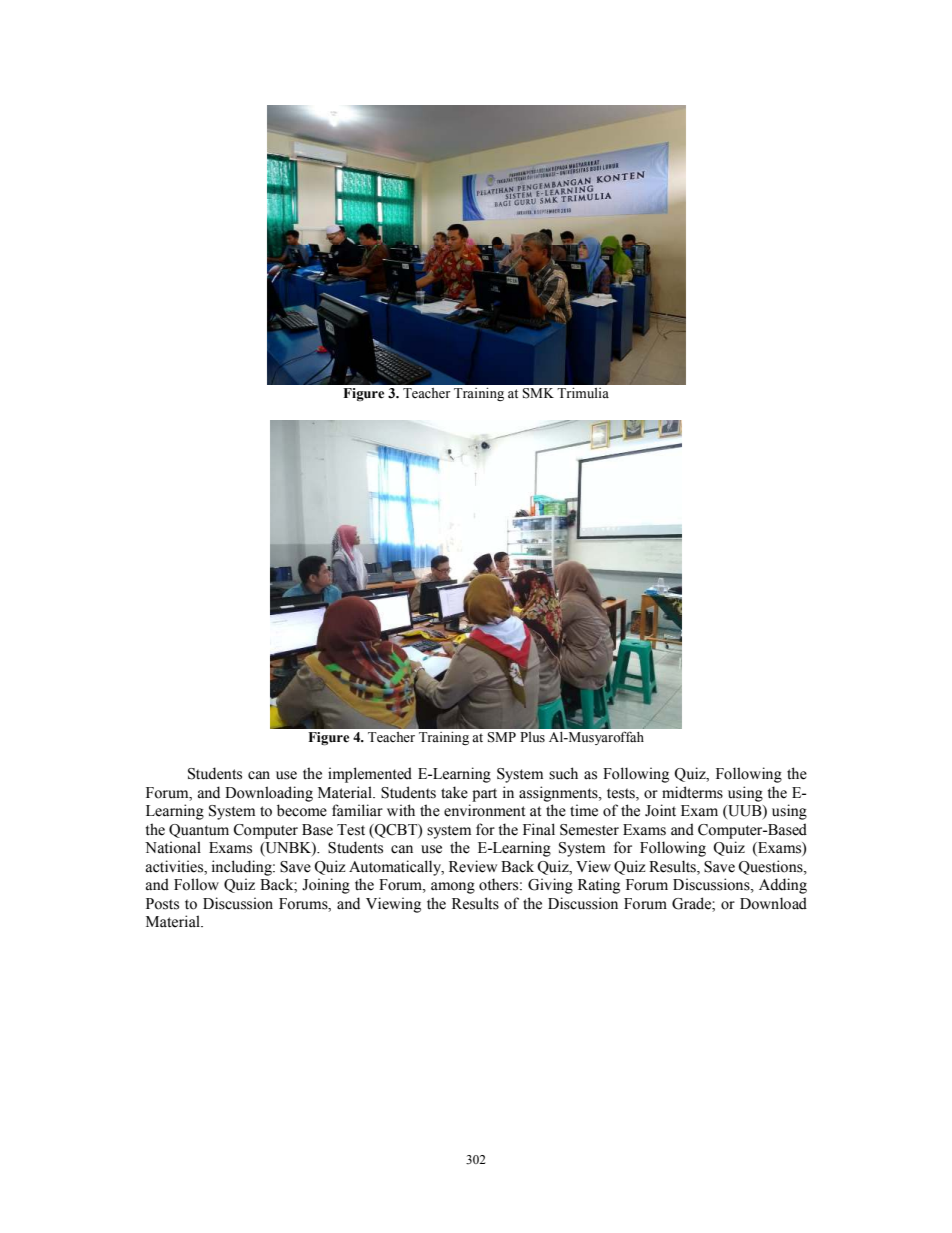 The width and height of the screenshot is (952, 1233). Describe the element at coordinates (660, 810) in the screenshot. I see `Joint` at that location.
